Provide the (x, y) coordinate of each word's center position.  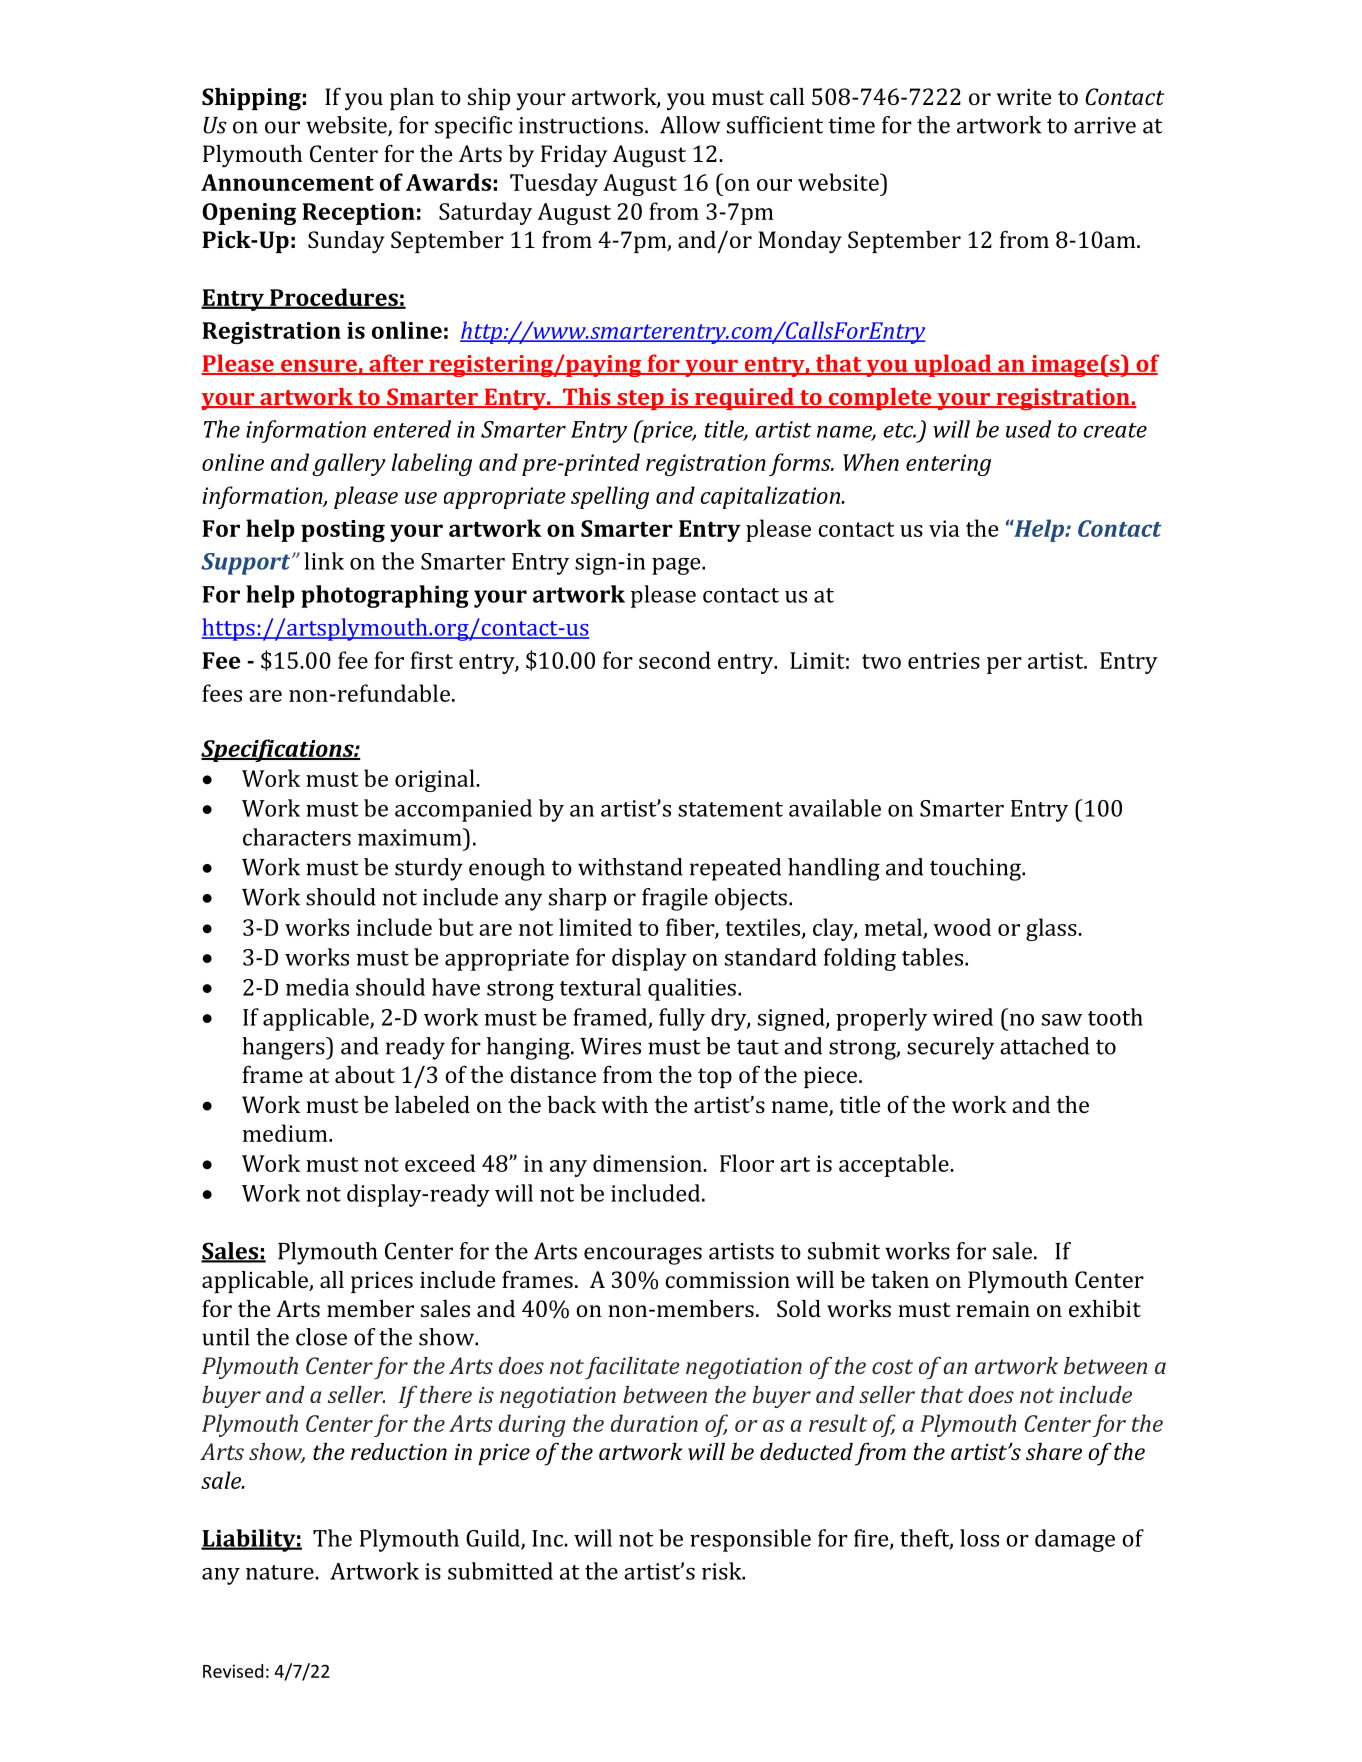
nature (280, 1572)
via (944, 528)
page (677, 566)
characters (297, 837)
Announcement (287, 182)
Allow (690, 125)
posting (343, 531)
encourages (643, 1256)
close (321, 1337)
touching (976, 869)
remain (993, 1309)
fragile (675, 899)
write (1024, 97)
